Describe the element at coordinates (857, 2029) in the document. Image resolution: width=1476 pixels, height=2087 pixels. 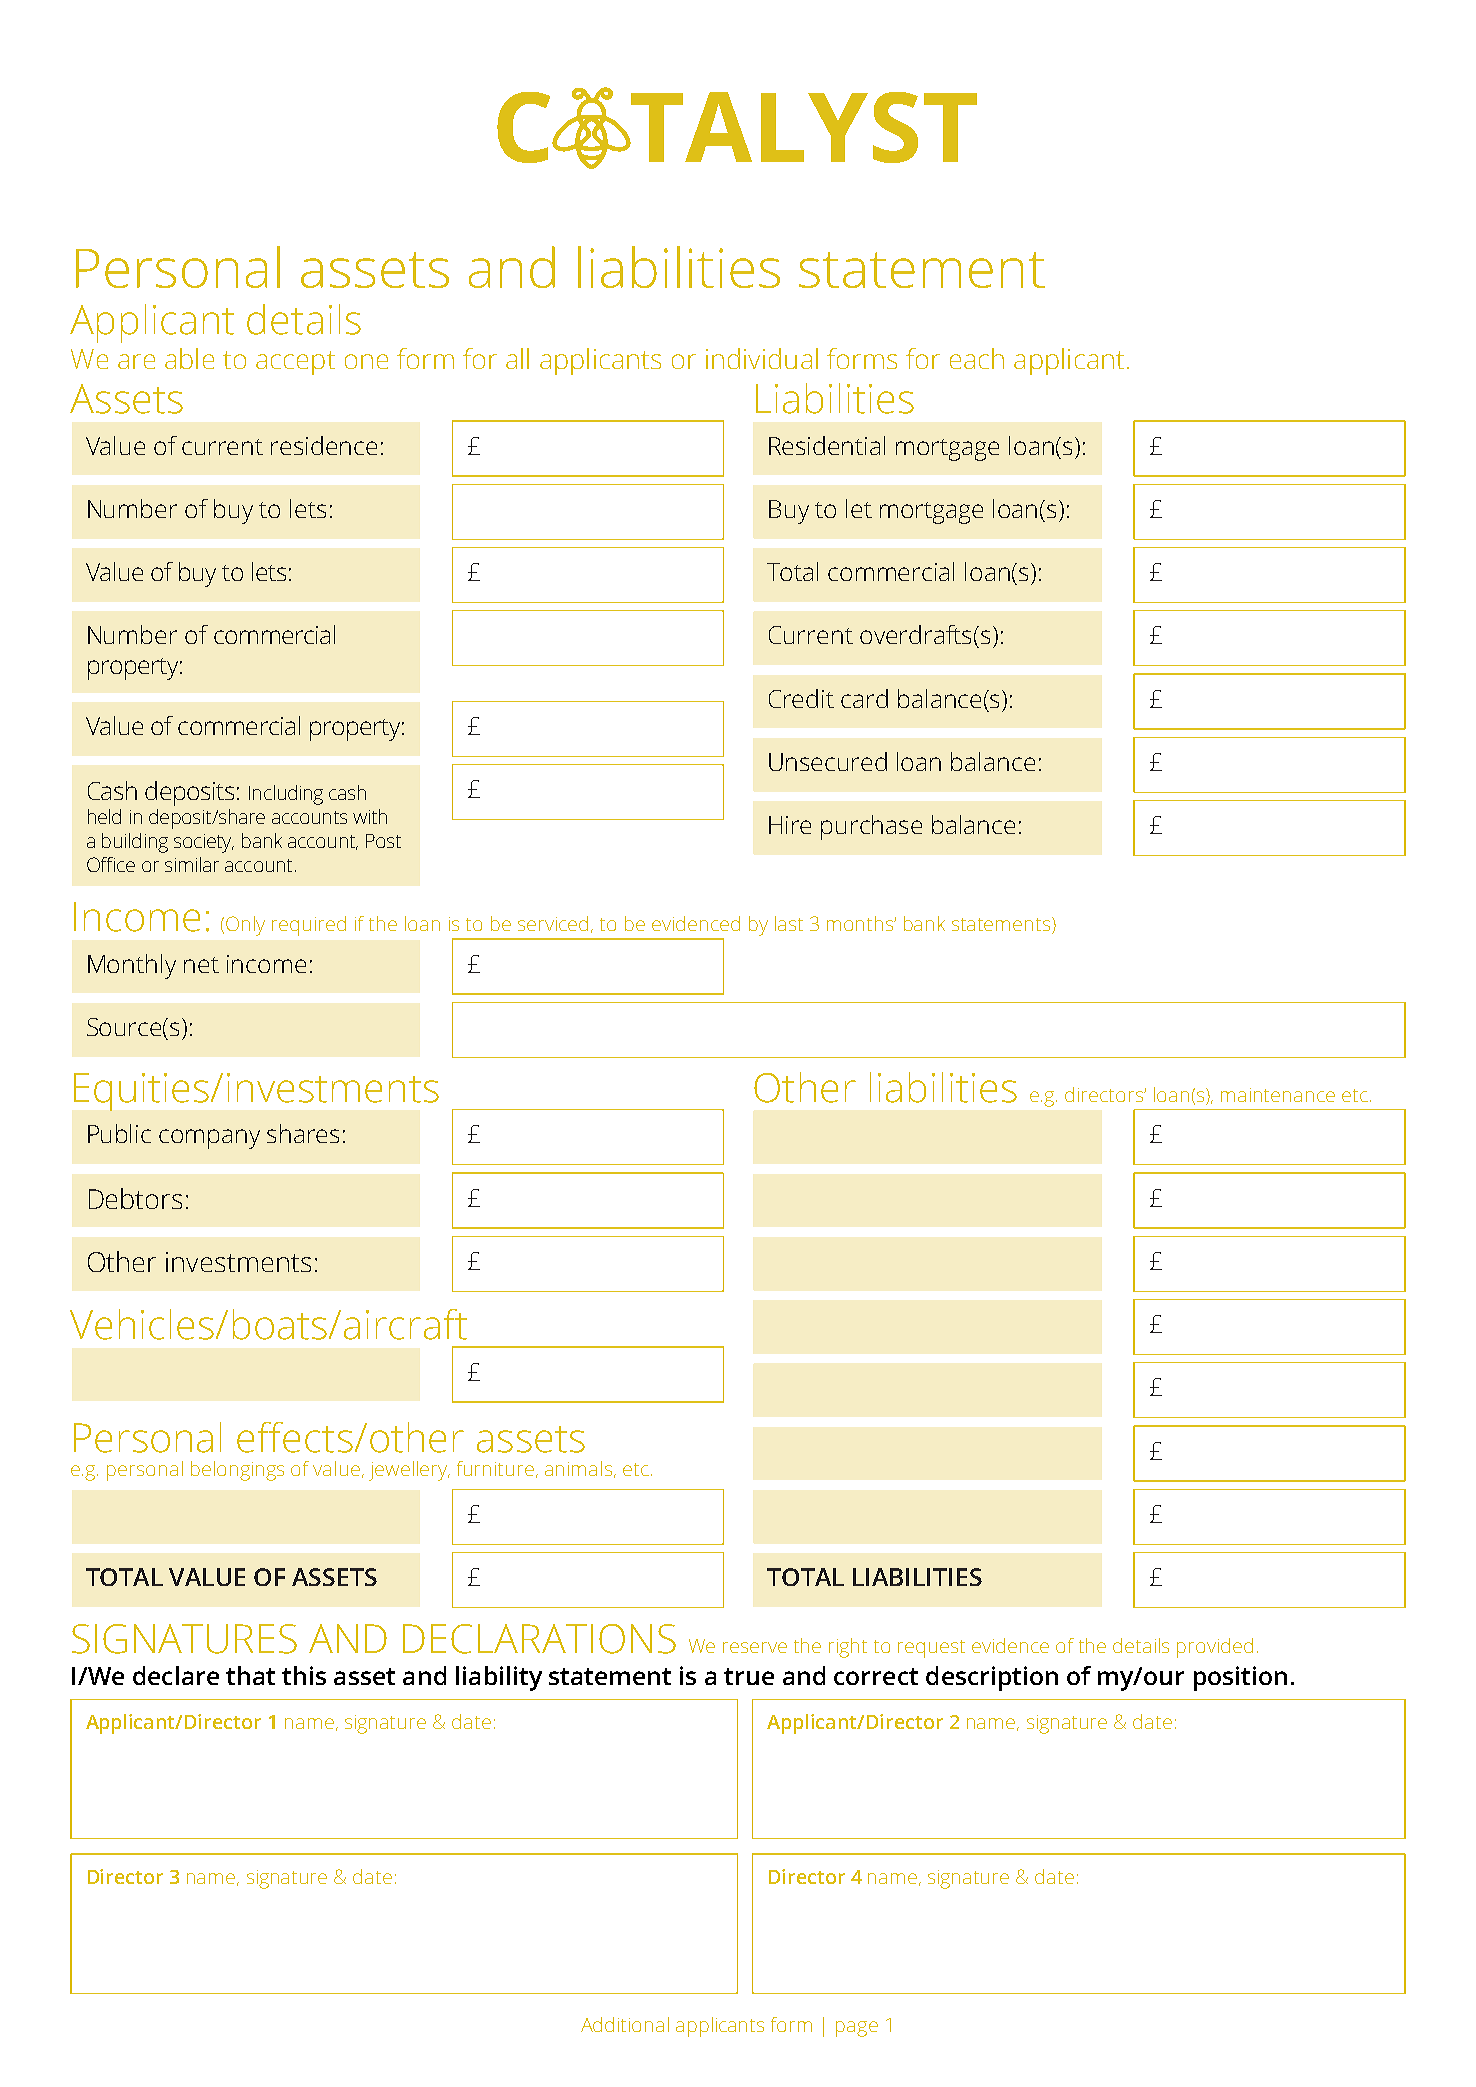
I see `page` at that location.
